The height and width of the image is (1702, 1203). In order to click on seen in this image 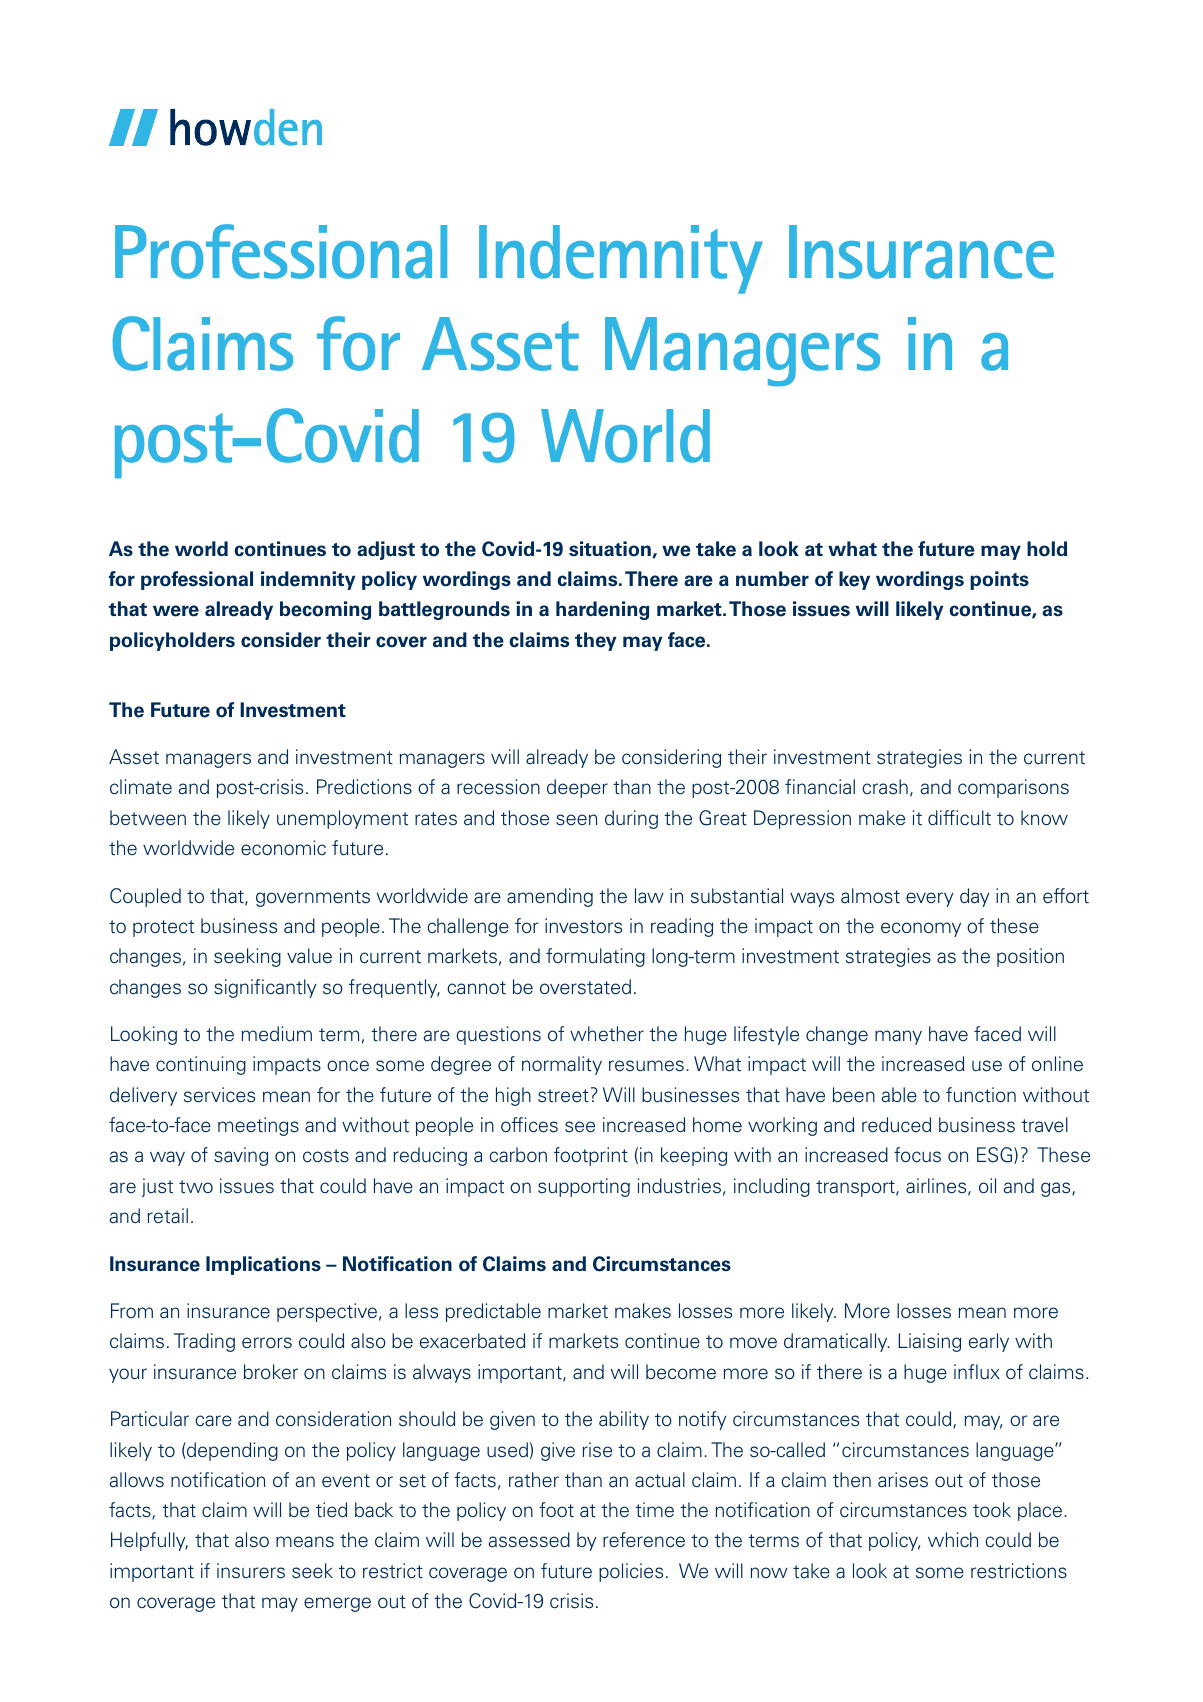, I will do `click(576, 820)`.
